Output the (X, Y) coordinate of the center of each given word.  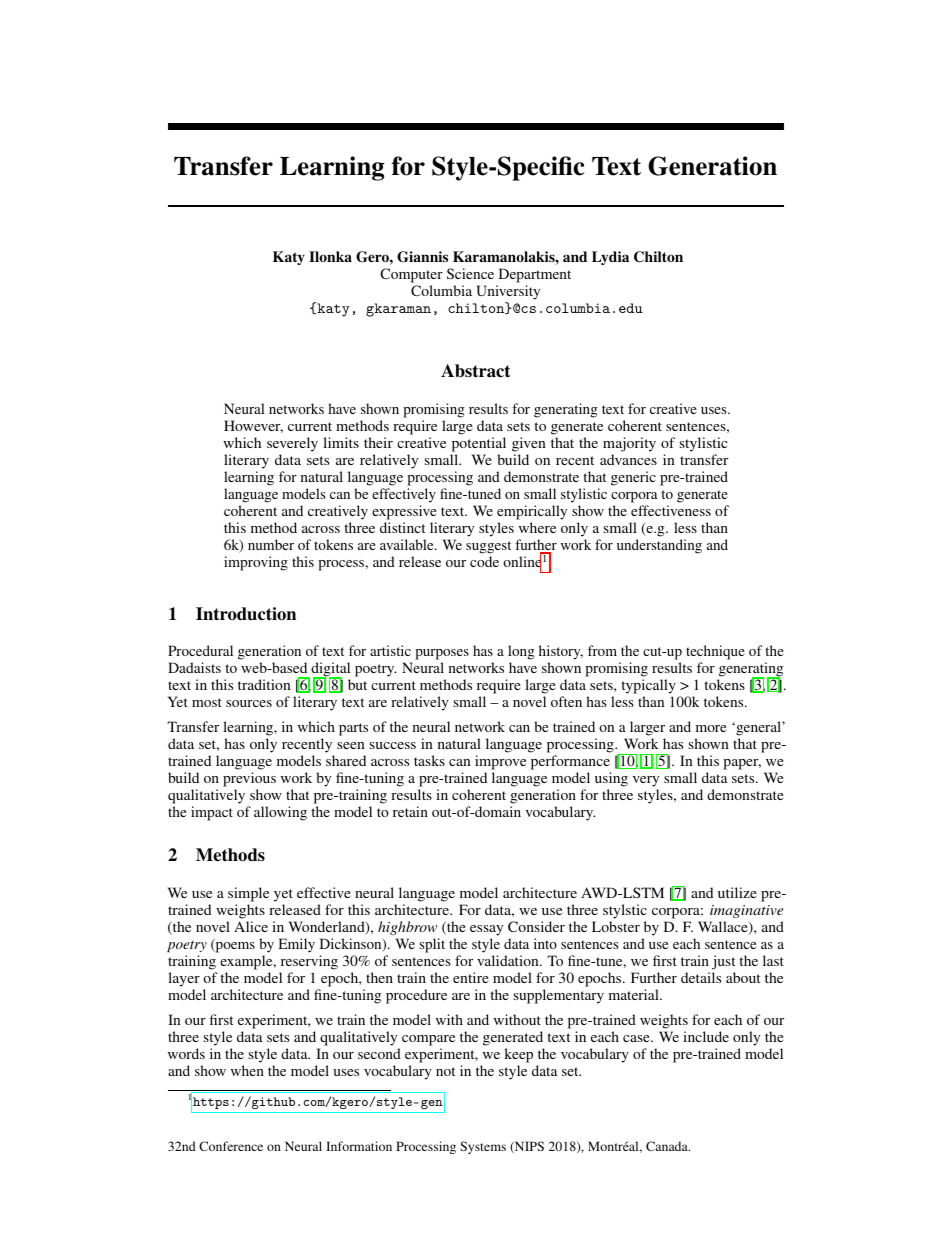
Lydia (610, 258)
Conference (231, 1146)
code (484, 561)
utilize (737, 892)
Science (470, 273)
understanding (659, 546)
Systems (483, 1147)
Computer (411, 277)
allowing (280, 813)
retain (410, 811)
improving (256, 563)
